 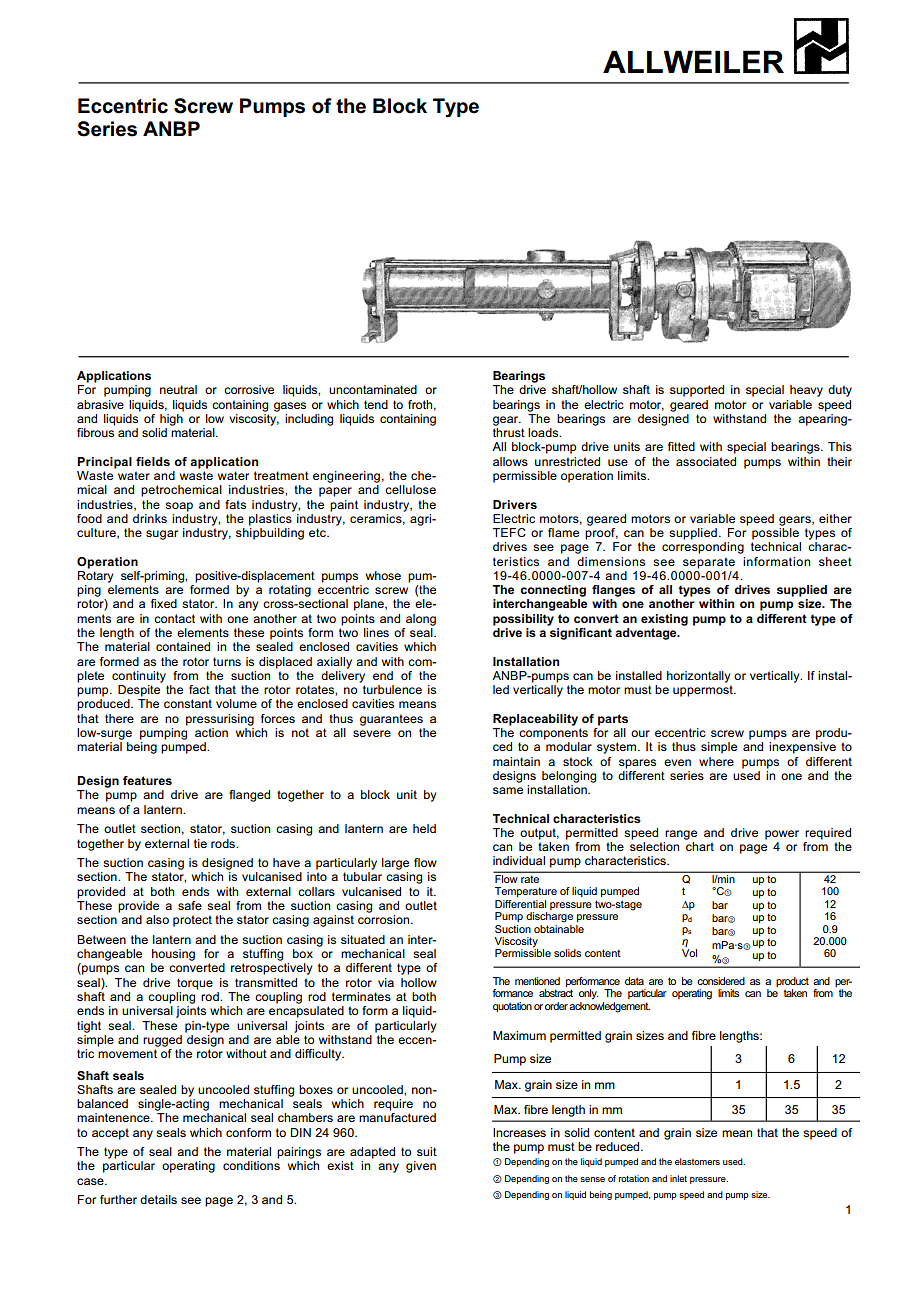 What do you see at coordinates (158, 1199) in the document?
I see `details` at bounding box center [158, 1199].
